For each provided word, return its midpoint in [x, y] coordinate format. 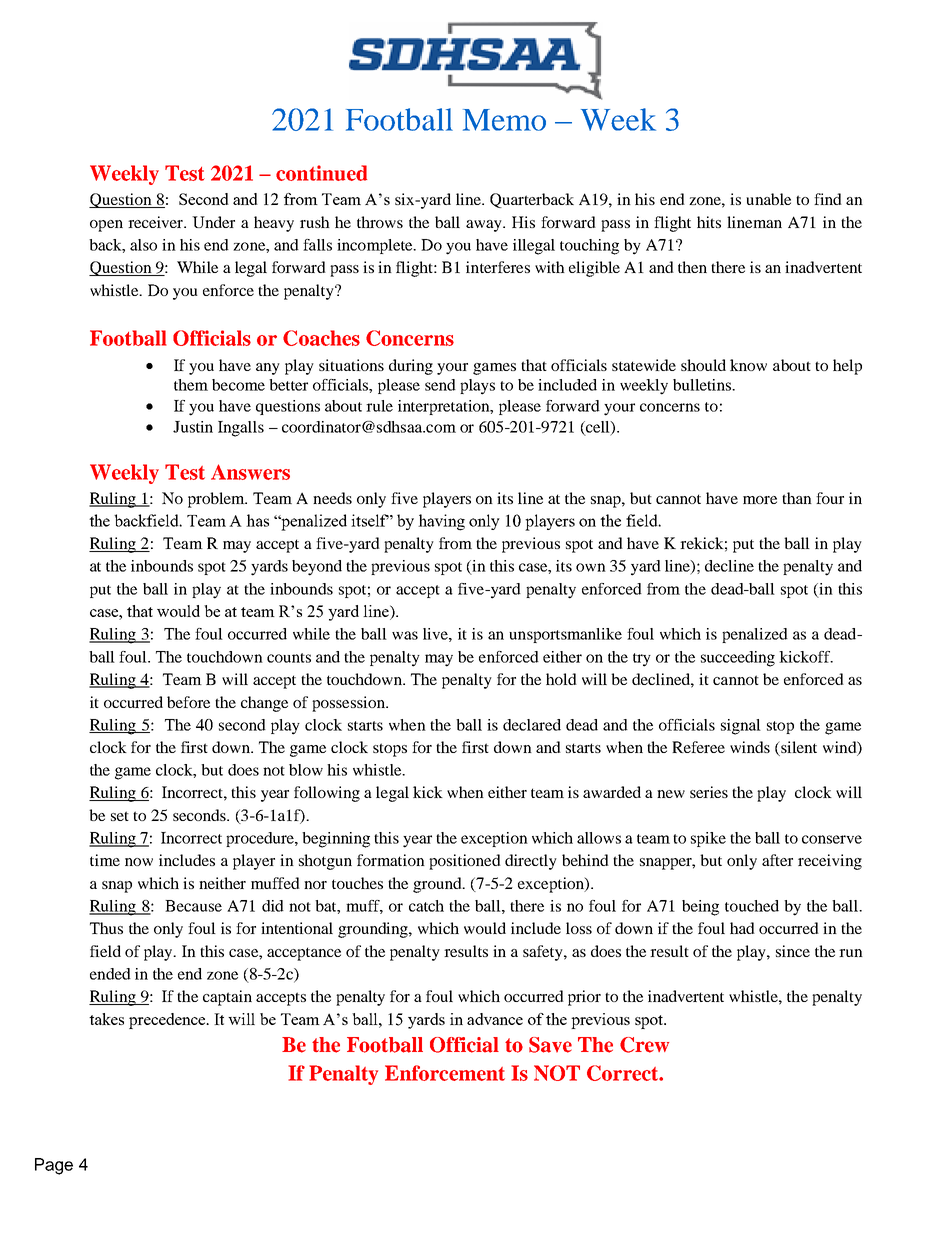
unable [768, 199]
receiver [157, 222]
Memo [504, 120]
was [405, 635]
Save [550, 1045]
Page [54, 1166]
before [188, 702]
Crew [644, 1045]
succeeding [738, 659]
